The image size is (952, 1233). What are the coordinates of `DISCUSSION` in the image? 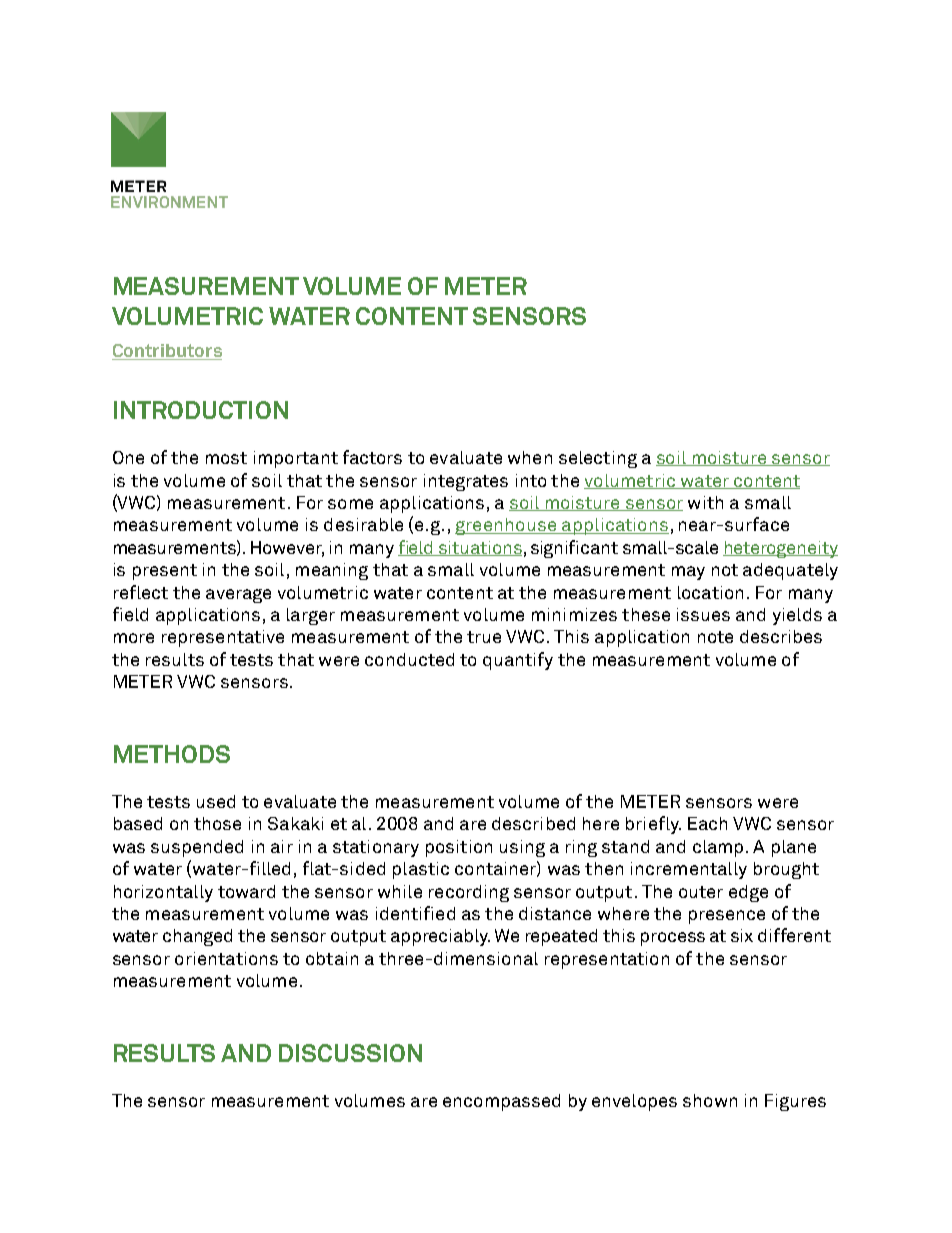 It's located at (350, 1053).
